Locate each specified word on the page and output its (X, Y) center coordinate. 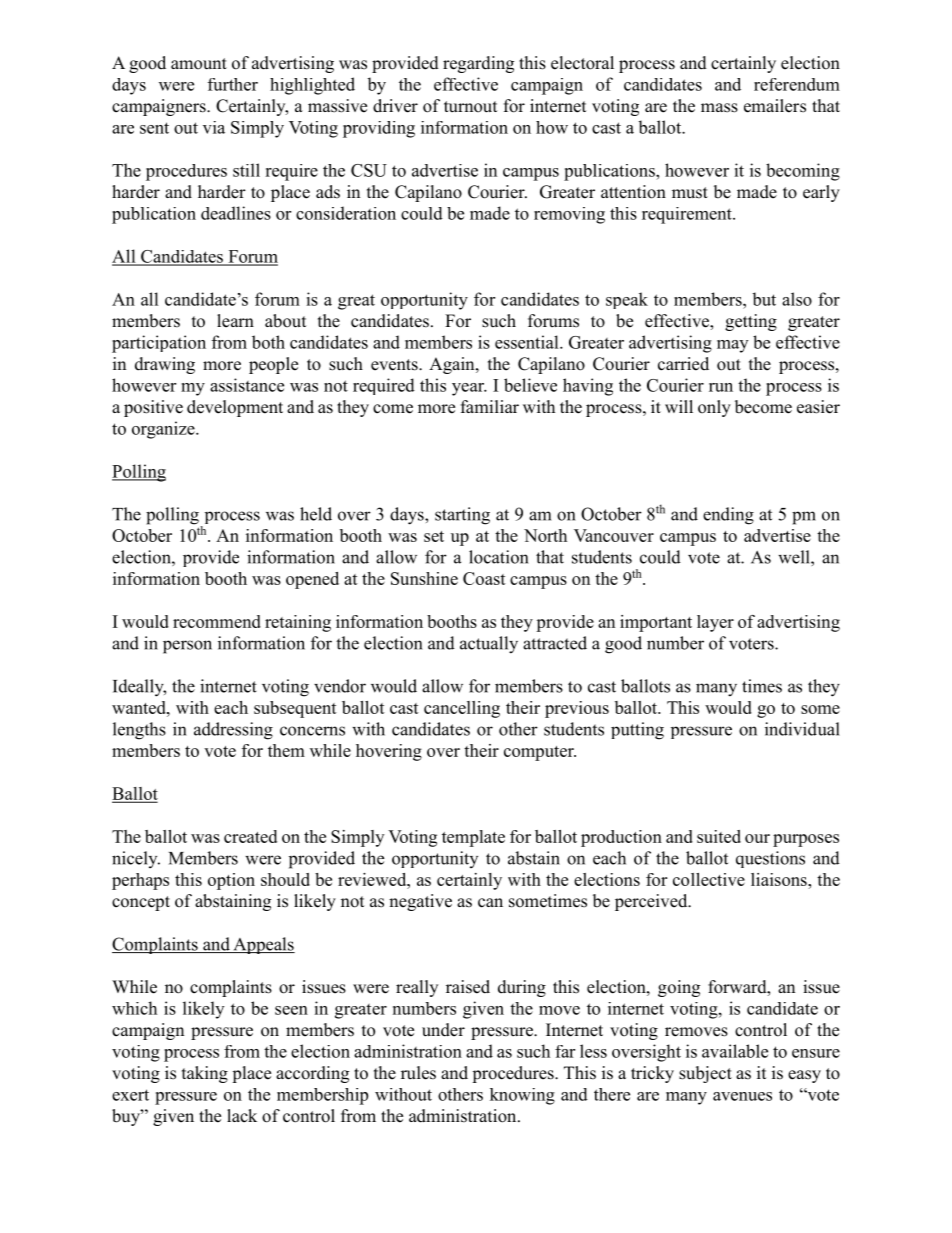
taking (205, 1074)
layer (715, 623)
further (233, 84)
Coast (484, 578)
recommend (217, 621)
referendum (797, 84)
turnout (470, 107)
